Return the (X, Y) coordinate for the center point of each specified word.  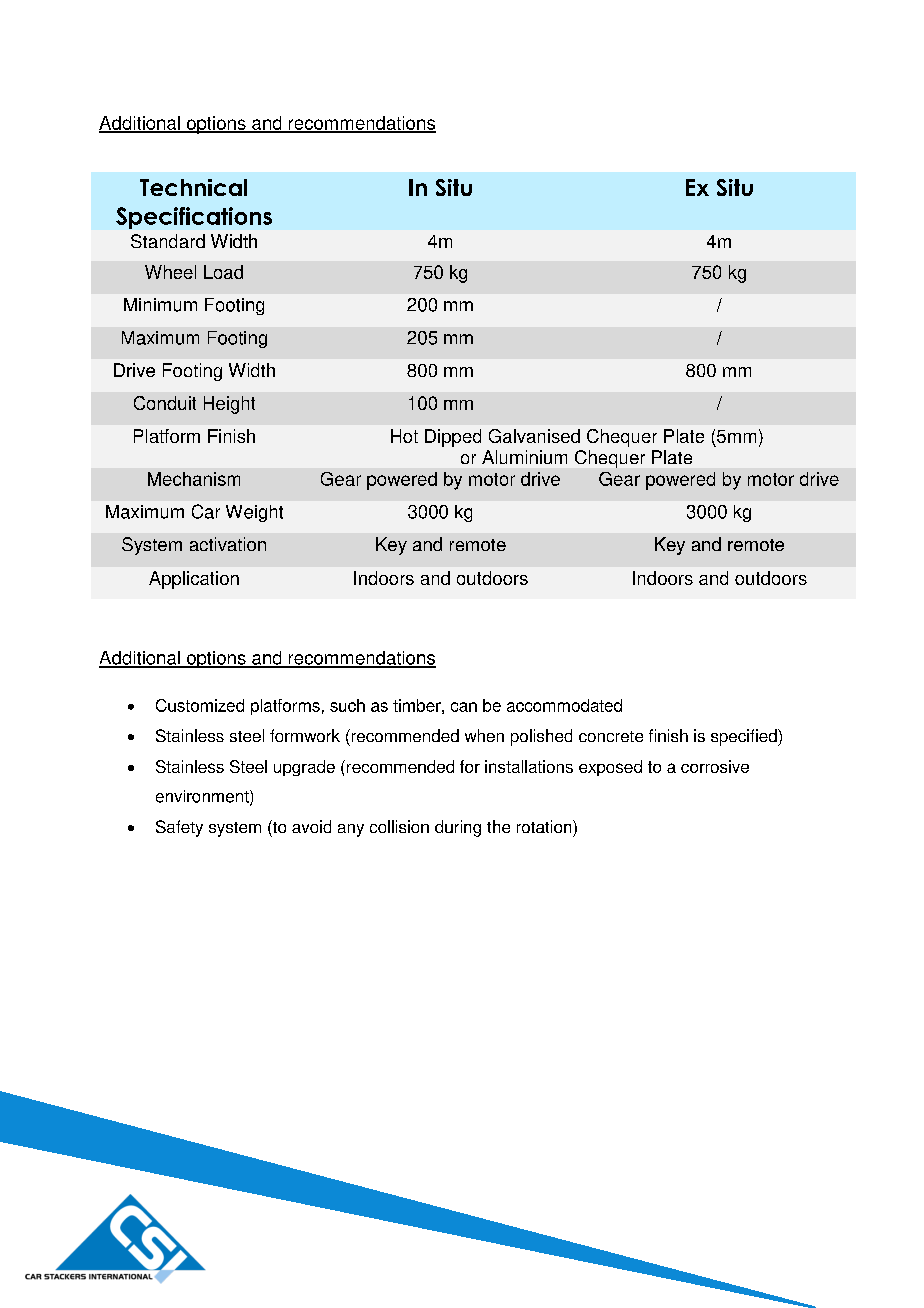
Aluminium (524, 457)
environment (203, 797)
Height (229, 405)
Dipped (453, 438)
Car (206, 511)
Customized (200, 705)
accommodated (564, 705)
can (464, 707)
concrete (611, 736)
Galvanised (534, 436)
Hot (404, 436)
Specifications (194, 218)
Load (223, 272)
